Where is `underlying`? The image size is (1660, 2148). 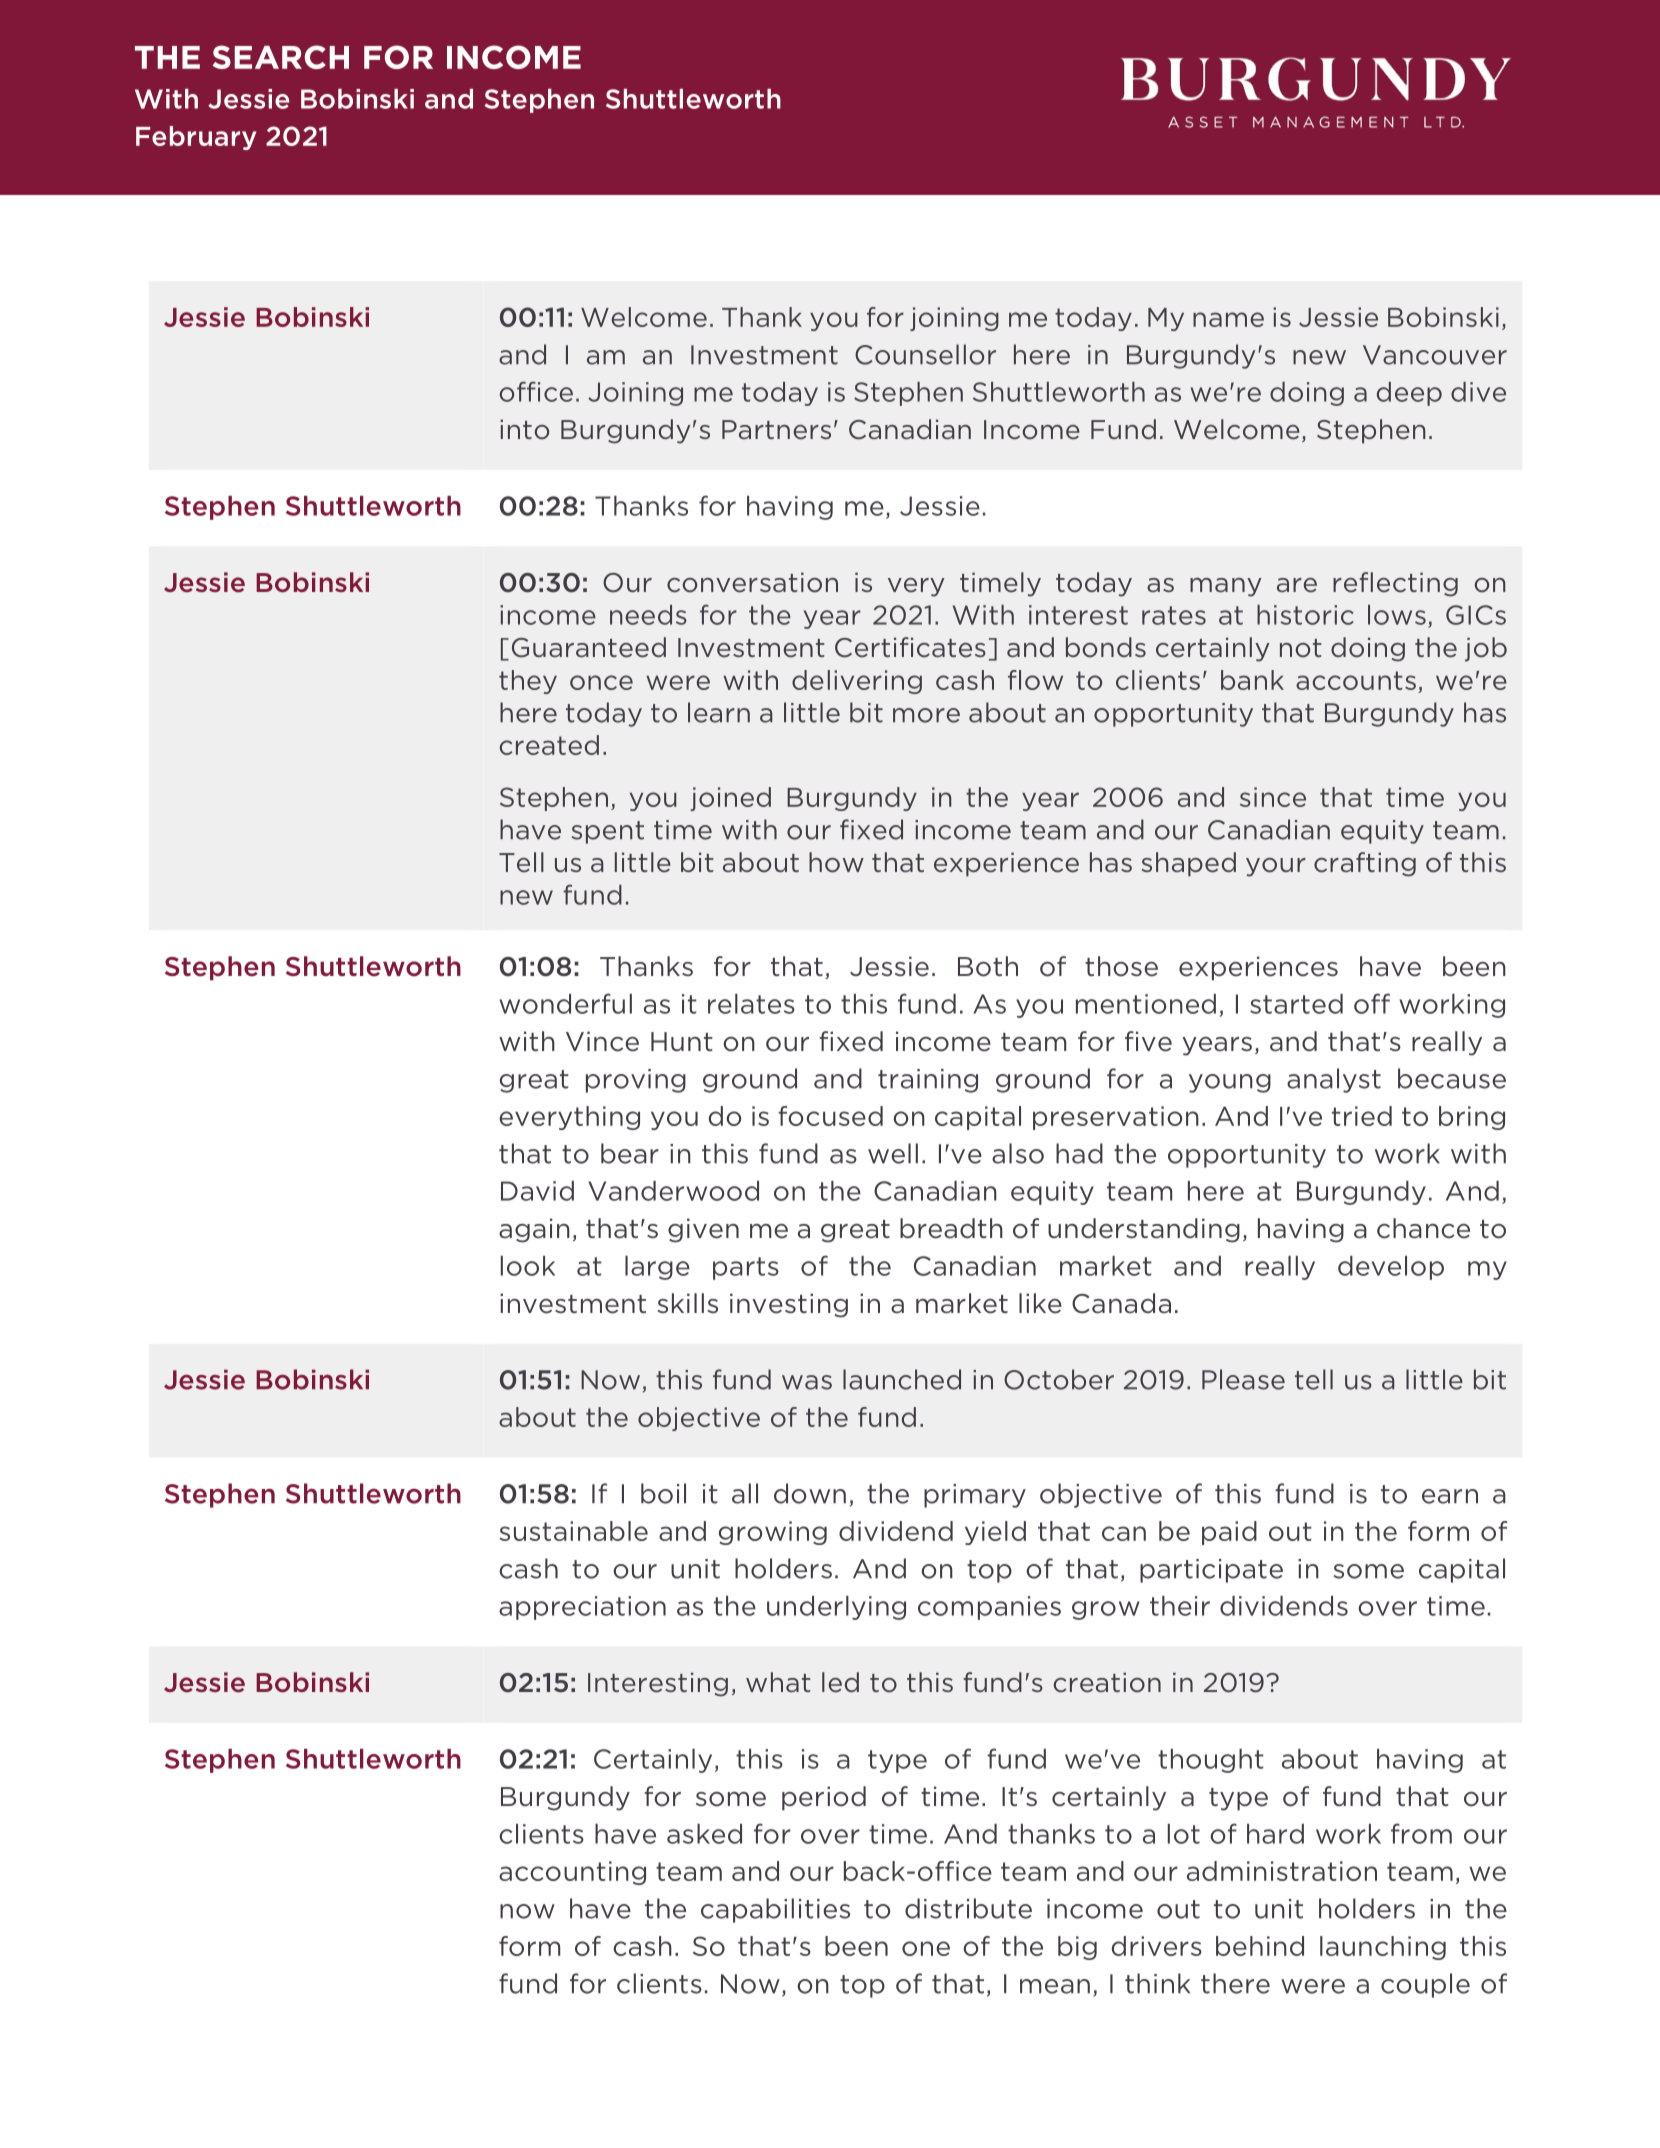 underlying is located at coordinates (836, 1608).
